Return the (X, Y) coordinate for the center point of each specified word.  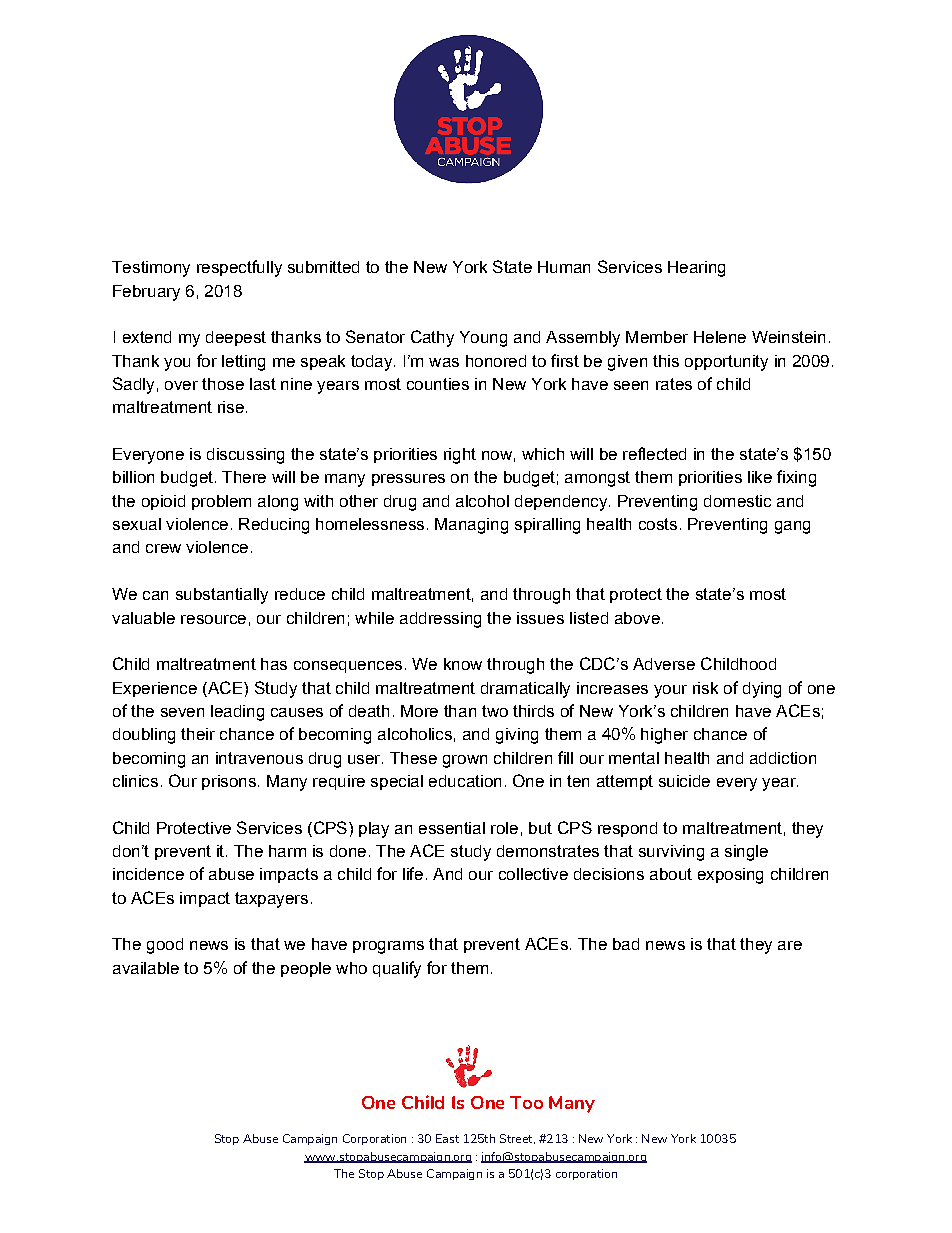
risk (705, 688)
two (495, 711)
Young (483, 339)
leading (237, 713)
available (146, 968)
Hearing (696, 269)
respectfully (239, 268)
